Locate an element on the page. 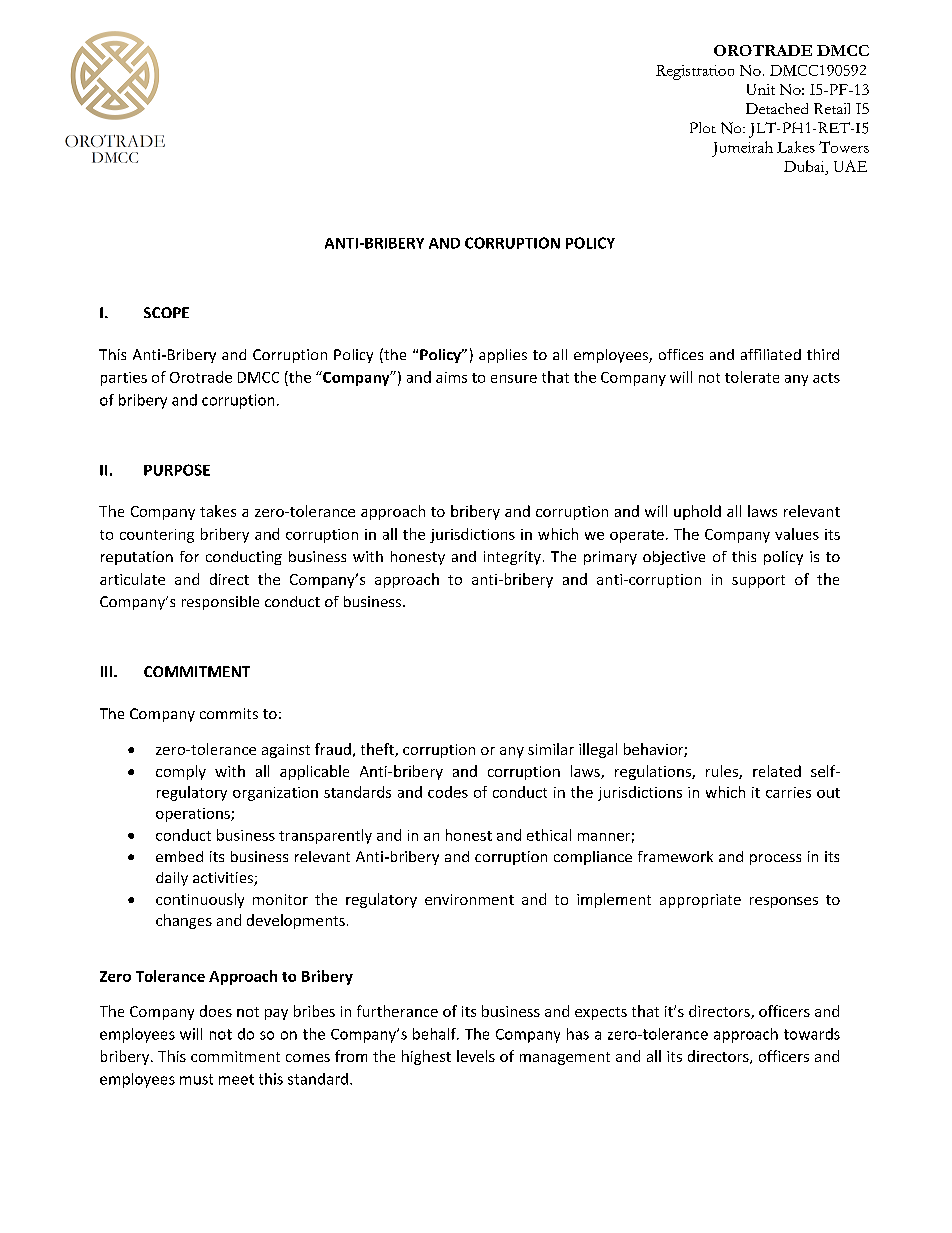 The width and height of the page is (952, 1233). levels is located at coordinates (476, 1056).
